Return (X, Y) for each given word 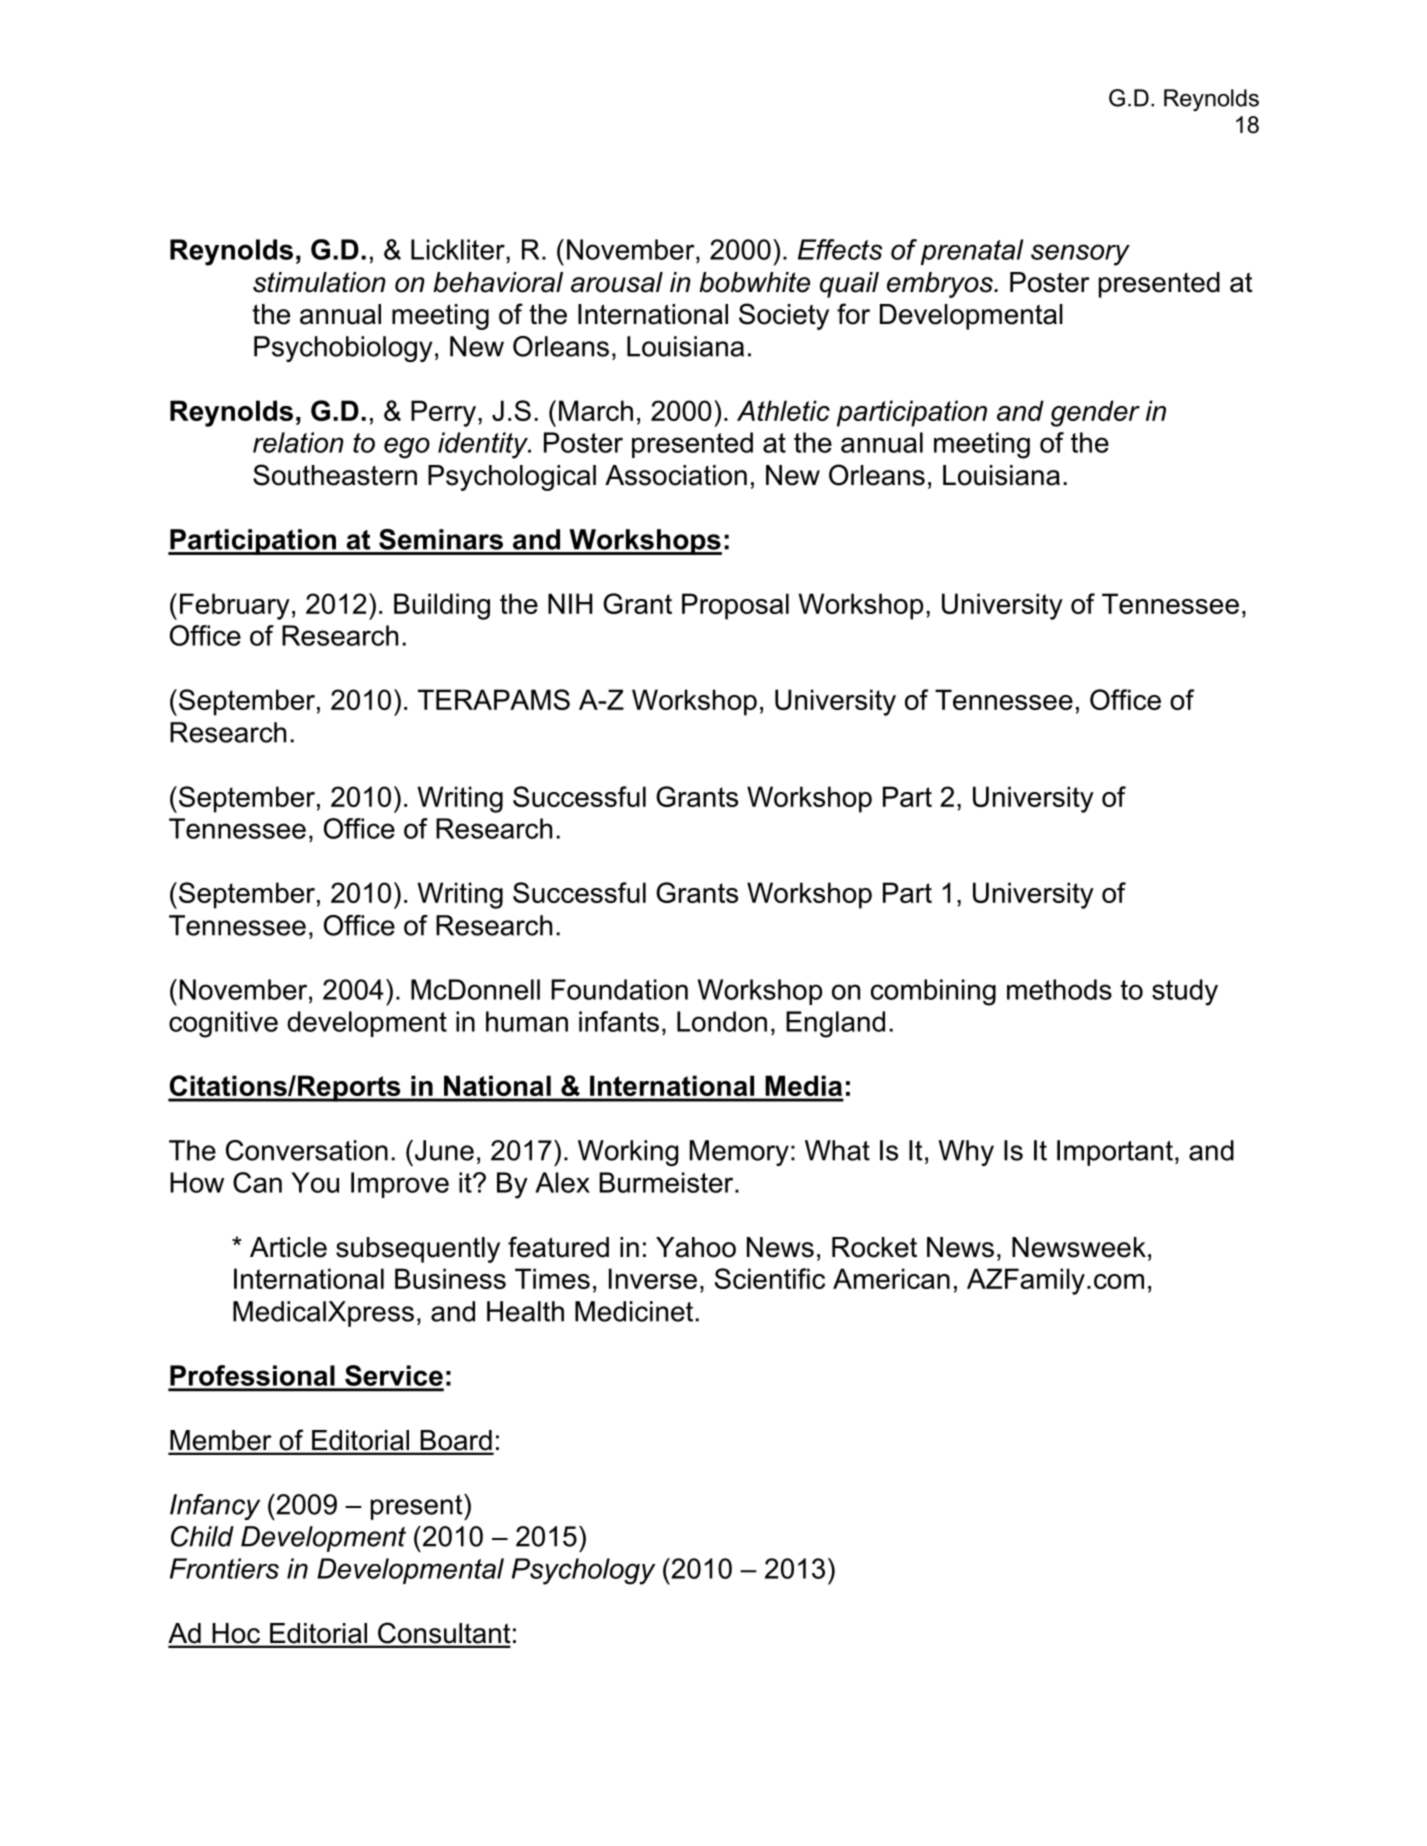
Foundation (619, 989)
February (235, 606)
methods (1059, 989)
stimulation (319, 282)
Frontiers (224, 1568)
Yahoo (696, 1247)
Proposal (735, 606)
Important (1115, 1153)
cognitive (223, 1024)
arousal (617, 282)
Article (288, 1247)
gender (1095, 413)
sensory (1080, 255)
